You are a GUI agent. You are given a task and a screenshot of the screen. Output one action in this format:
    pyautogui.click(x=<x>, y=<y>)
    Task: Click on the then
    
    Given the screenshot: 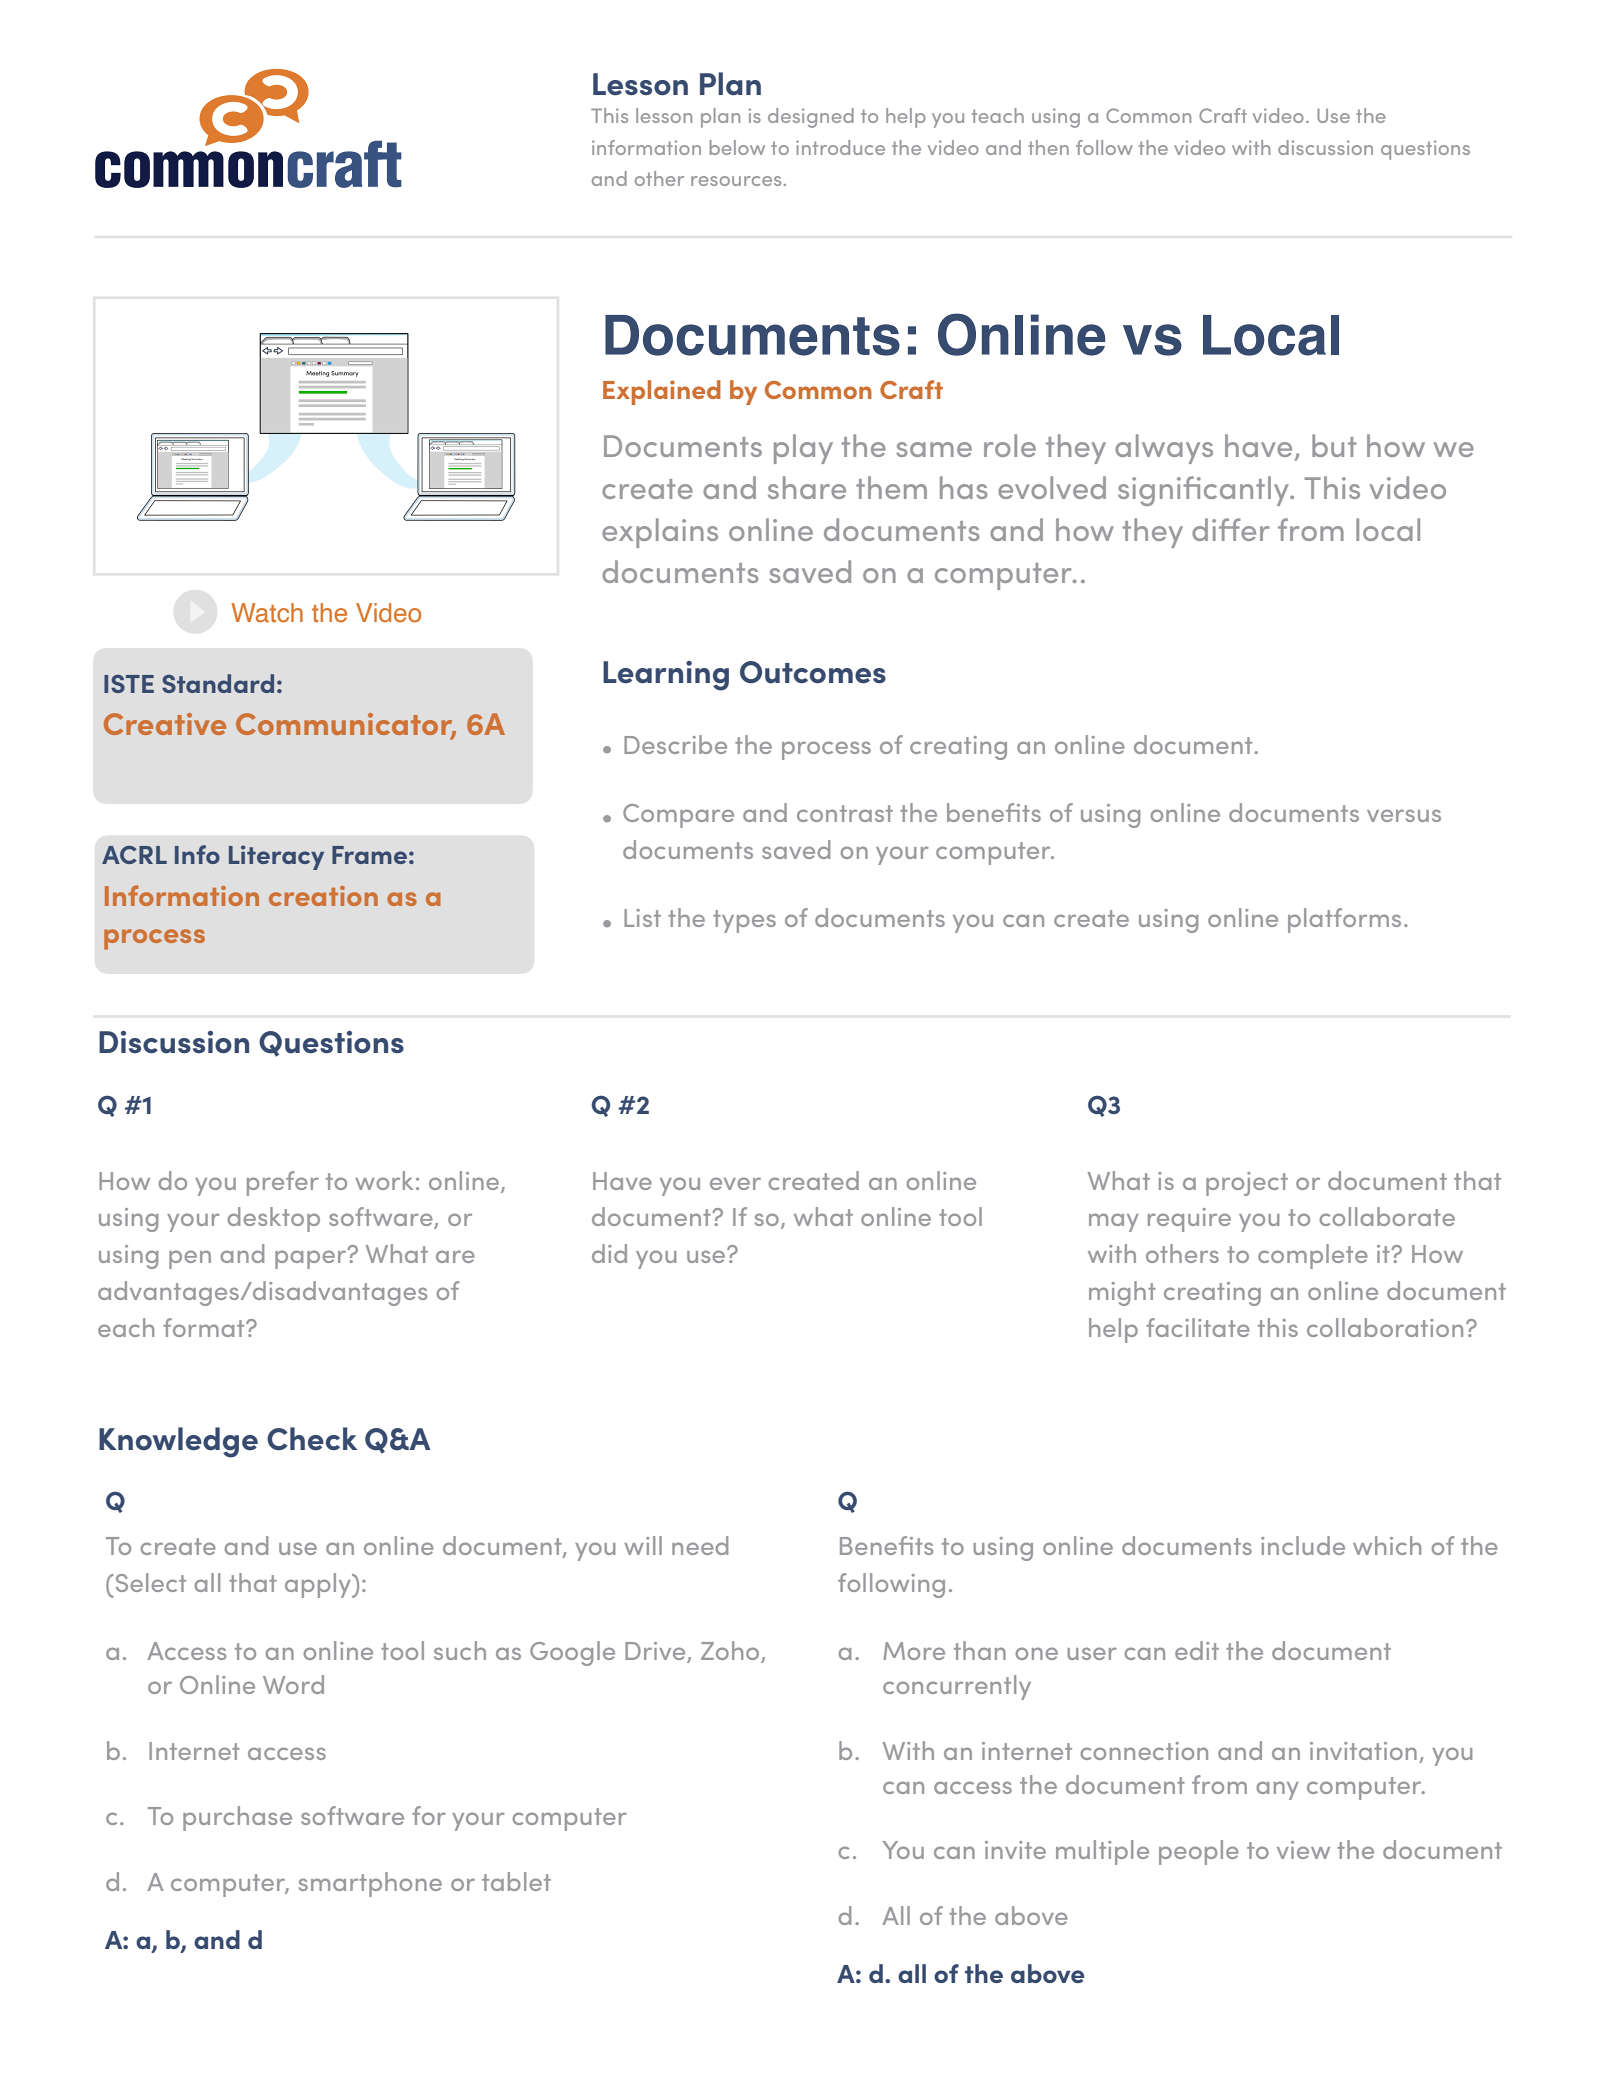 What is the action you would take?
    pyautogui.click(x=1048, y=147)
